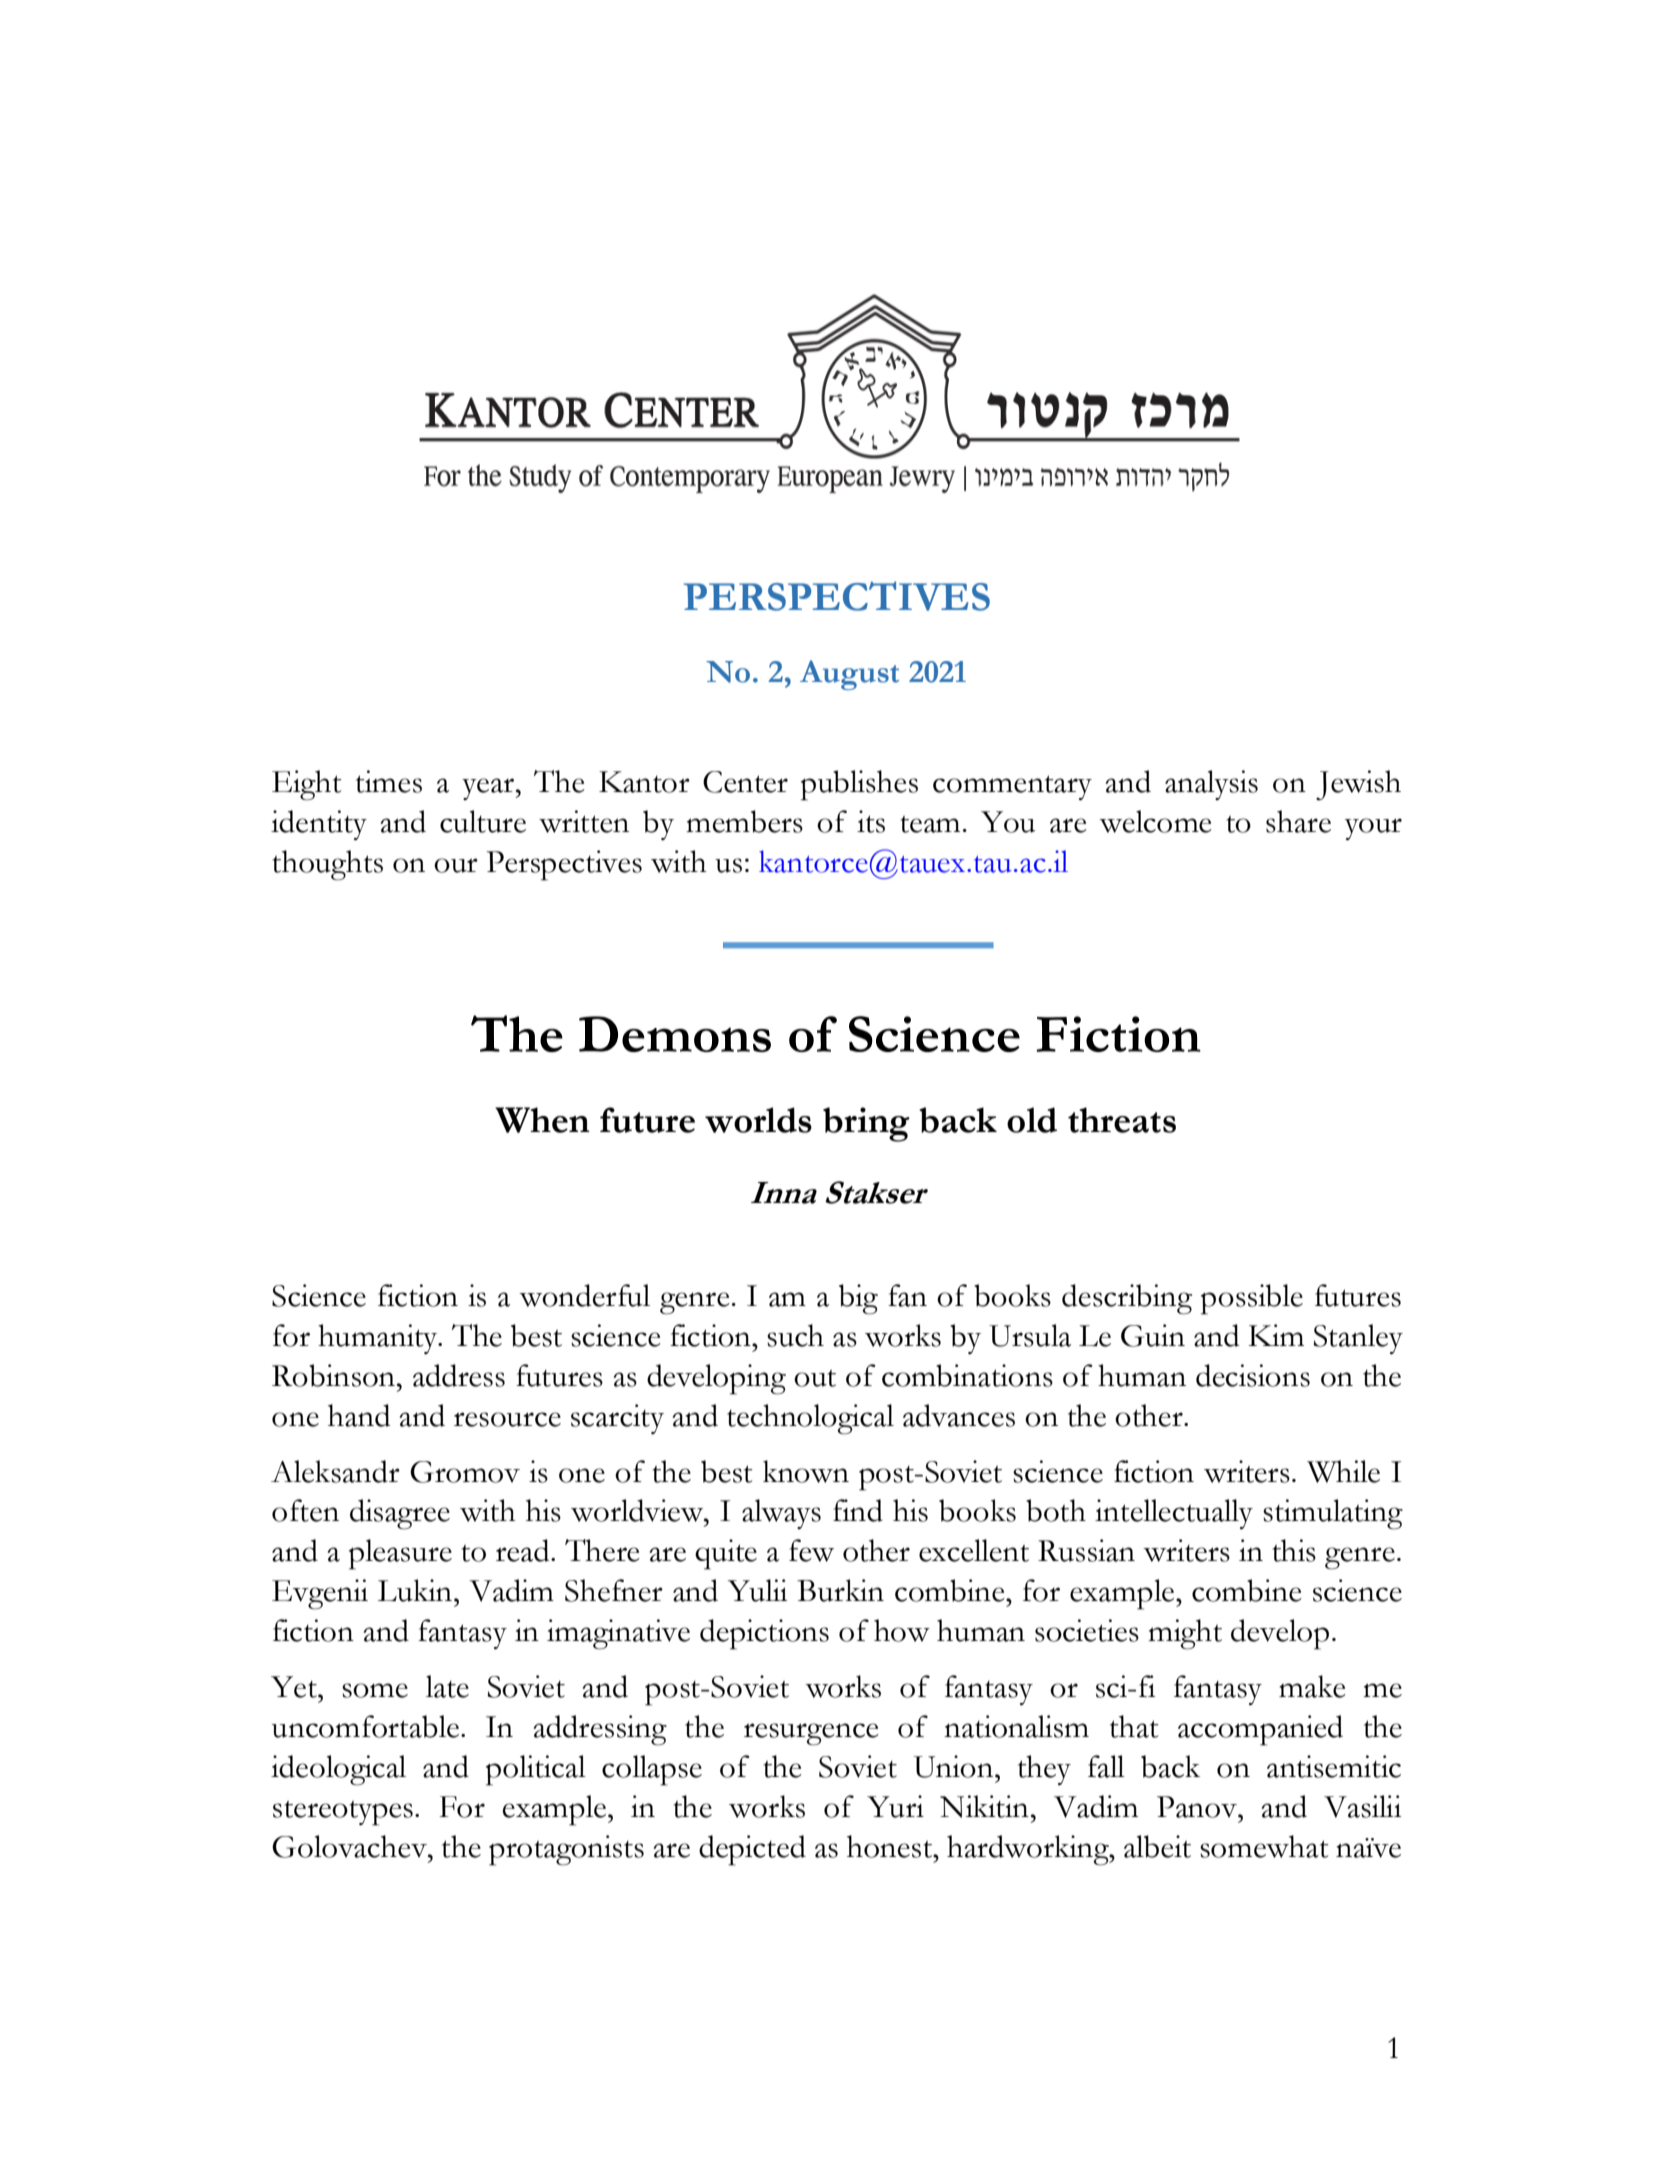 This screenshot has width=1673, height=2165. I want to click on big, so click(858, 1299).
